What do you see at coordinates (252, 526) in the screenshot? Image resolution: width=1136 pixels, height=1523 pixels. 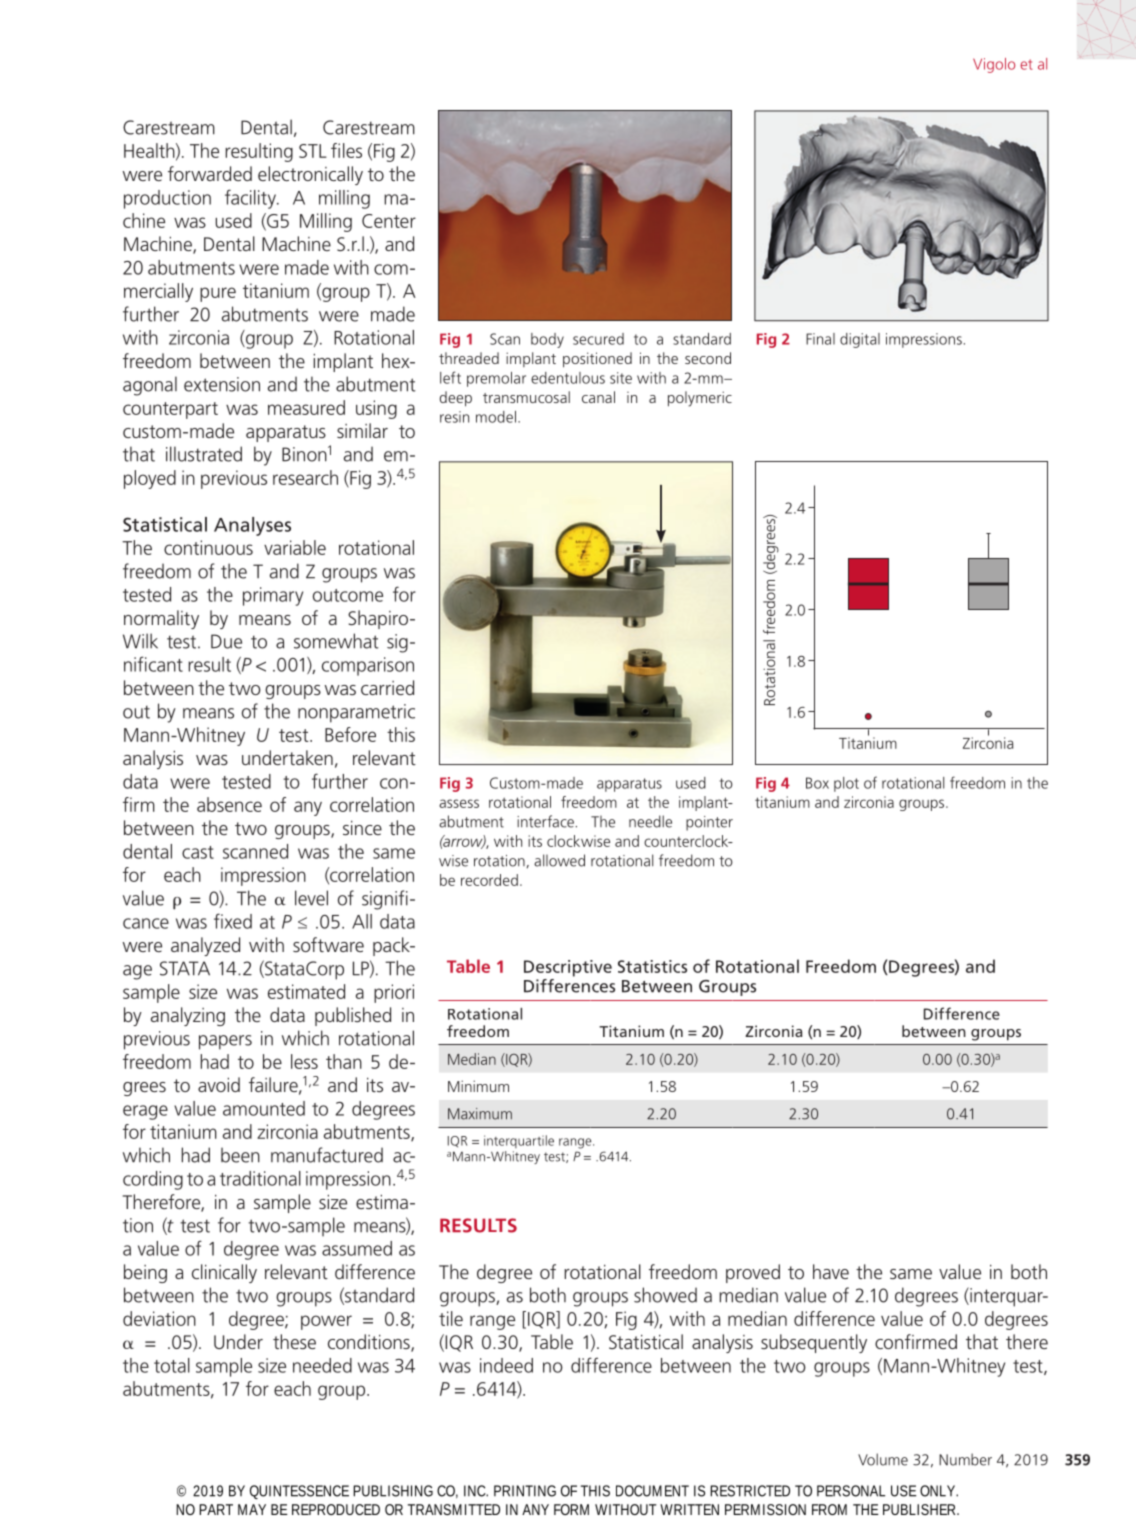 I see `Analyses` at bounding box center [252, 526].
